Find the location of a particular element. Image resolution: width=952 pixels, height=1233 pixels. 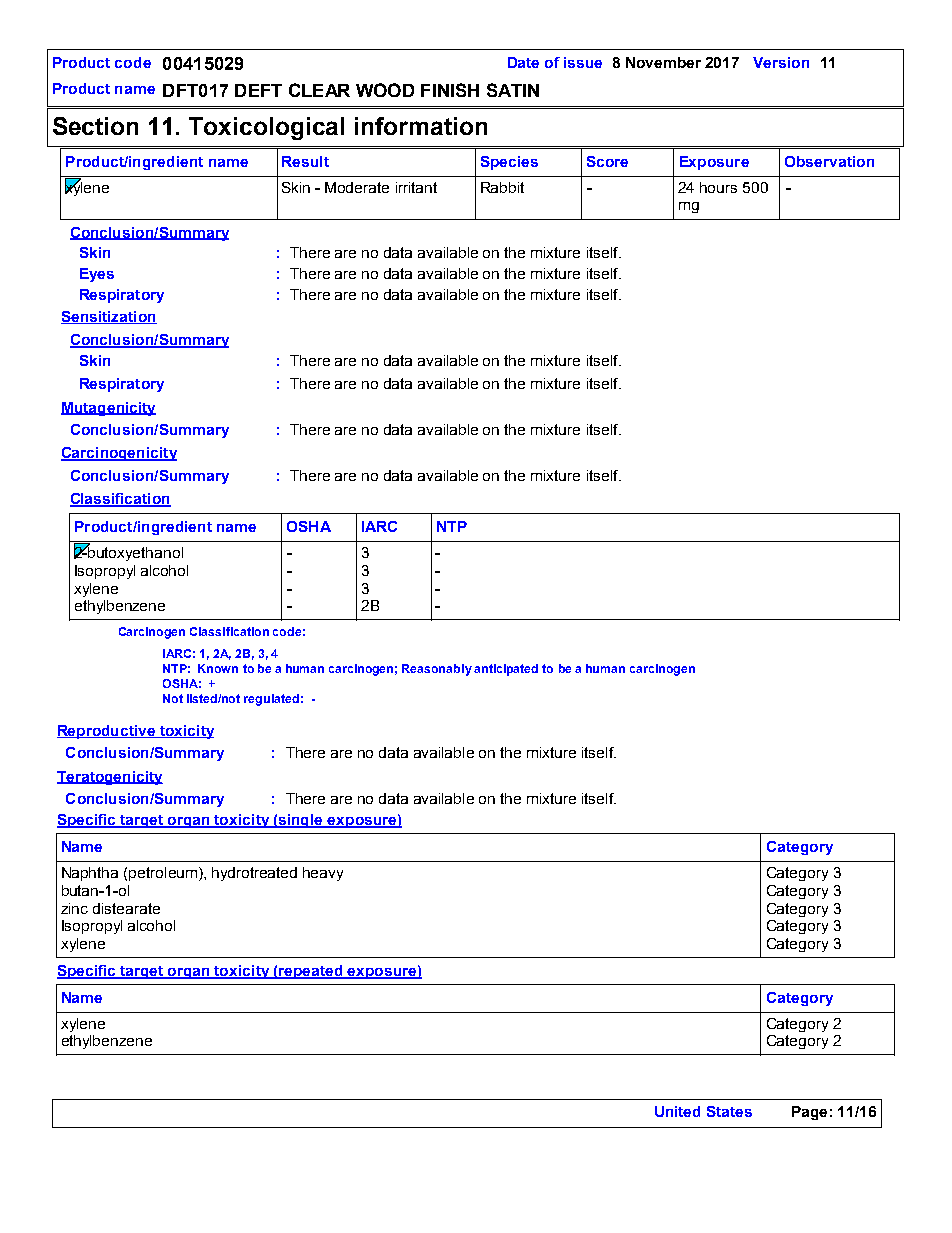

Sensitization is located at coordinates (109, 317).
